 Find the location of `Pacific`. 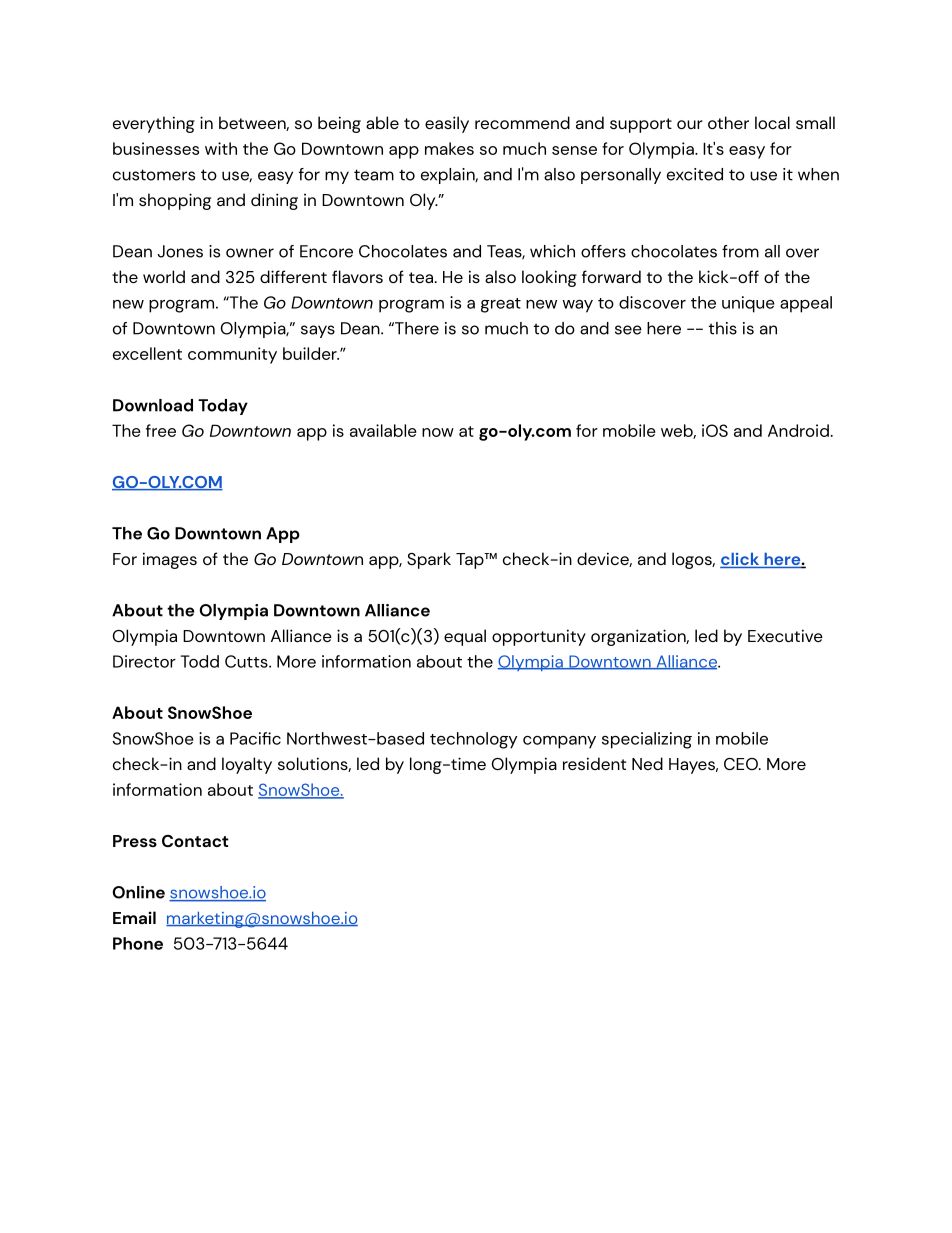

Pacific is located at coordinates (255, 738).
